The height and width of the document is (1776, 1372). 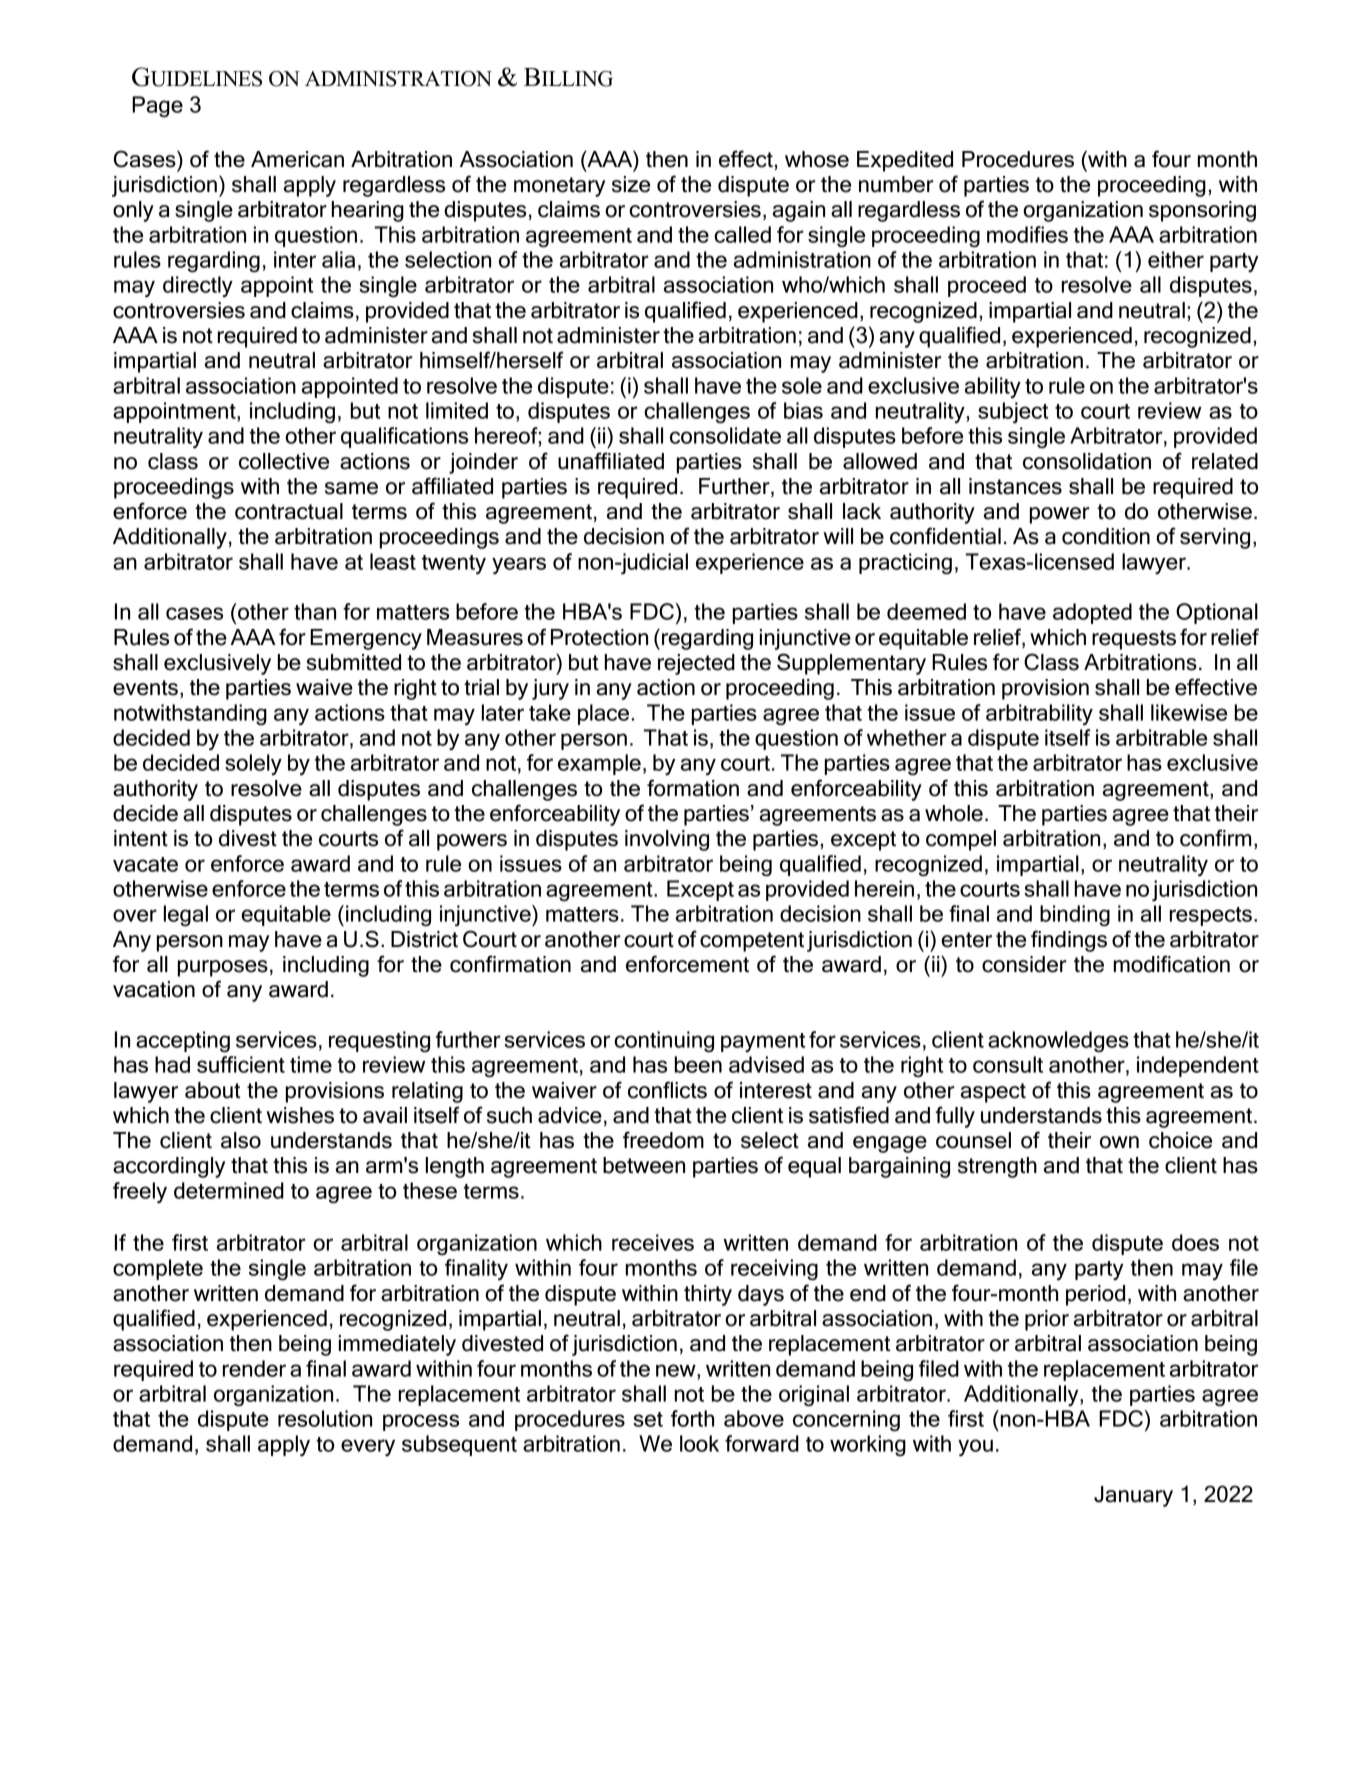 I want to click on own, so click(x=1119, y=1142).
